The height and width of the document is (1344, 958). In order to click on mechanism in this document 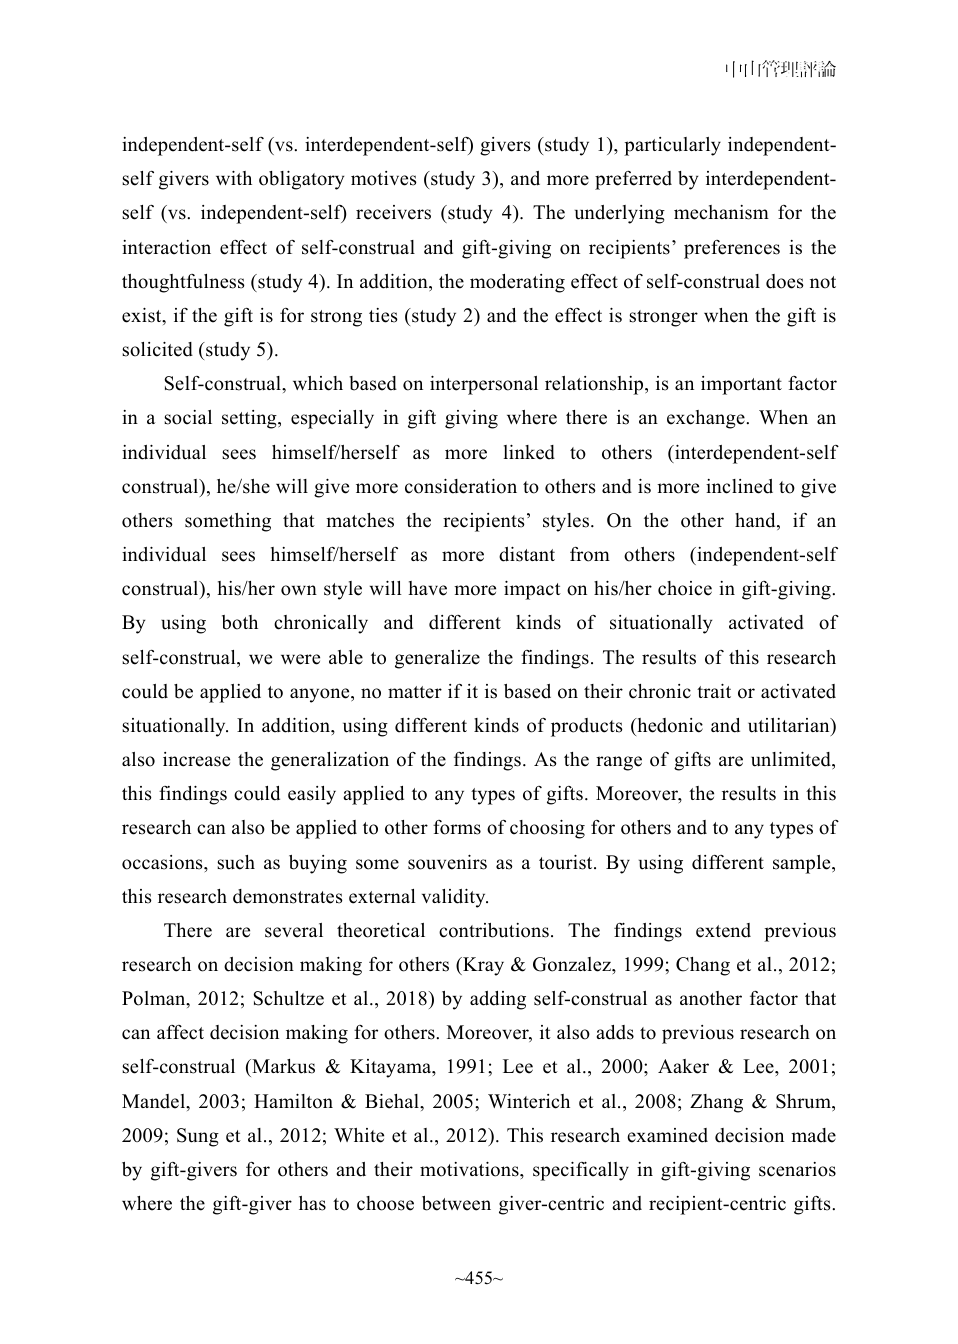, I will do `click(721, 212)`.
